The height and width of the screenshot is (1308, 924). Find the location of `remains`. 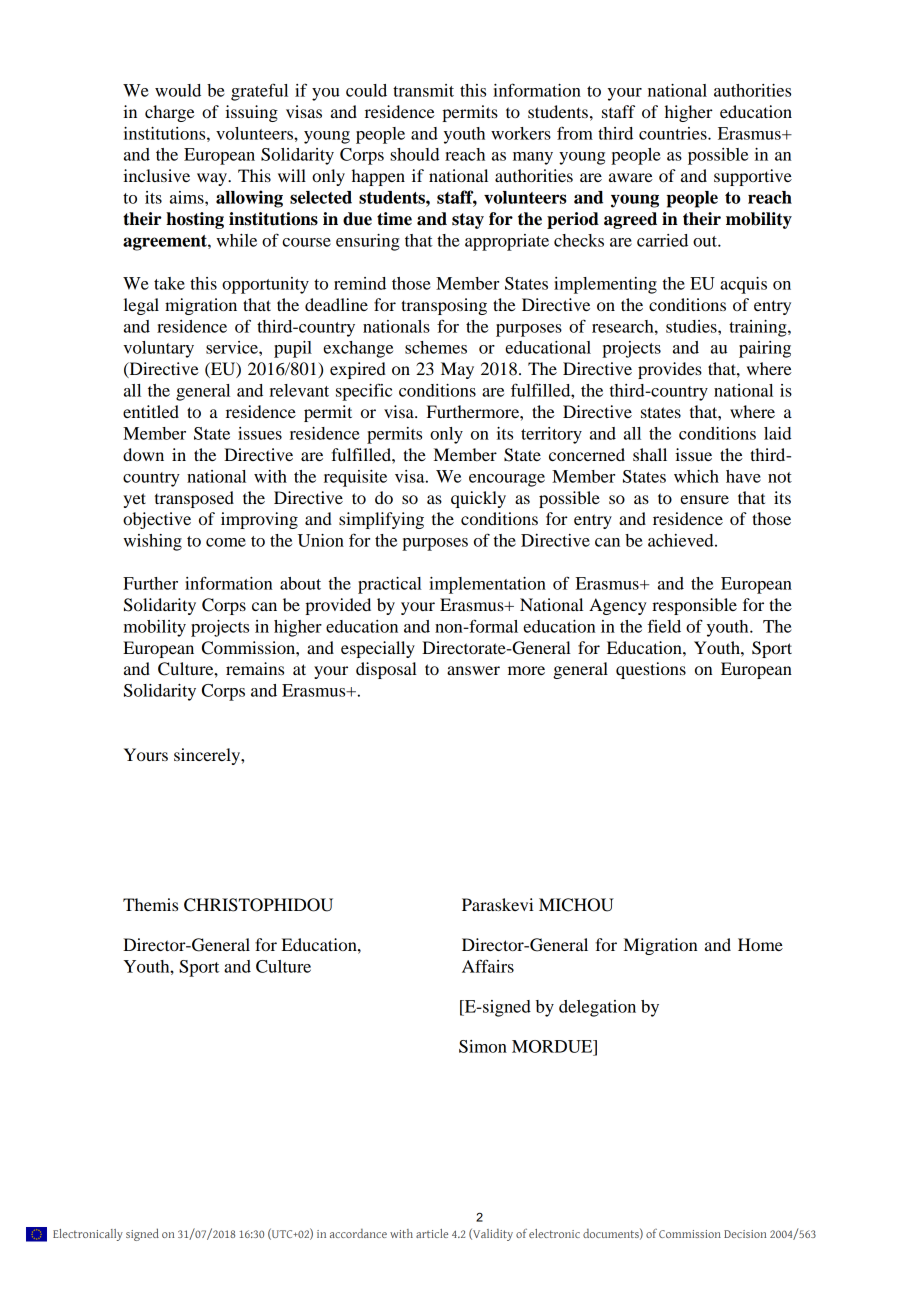

remains is located at coordinates (255, 668).
